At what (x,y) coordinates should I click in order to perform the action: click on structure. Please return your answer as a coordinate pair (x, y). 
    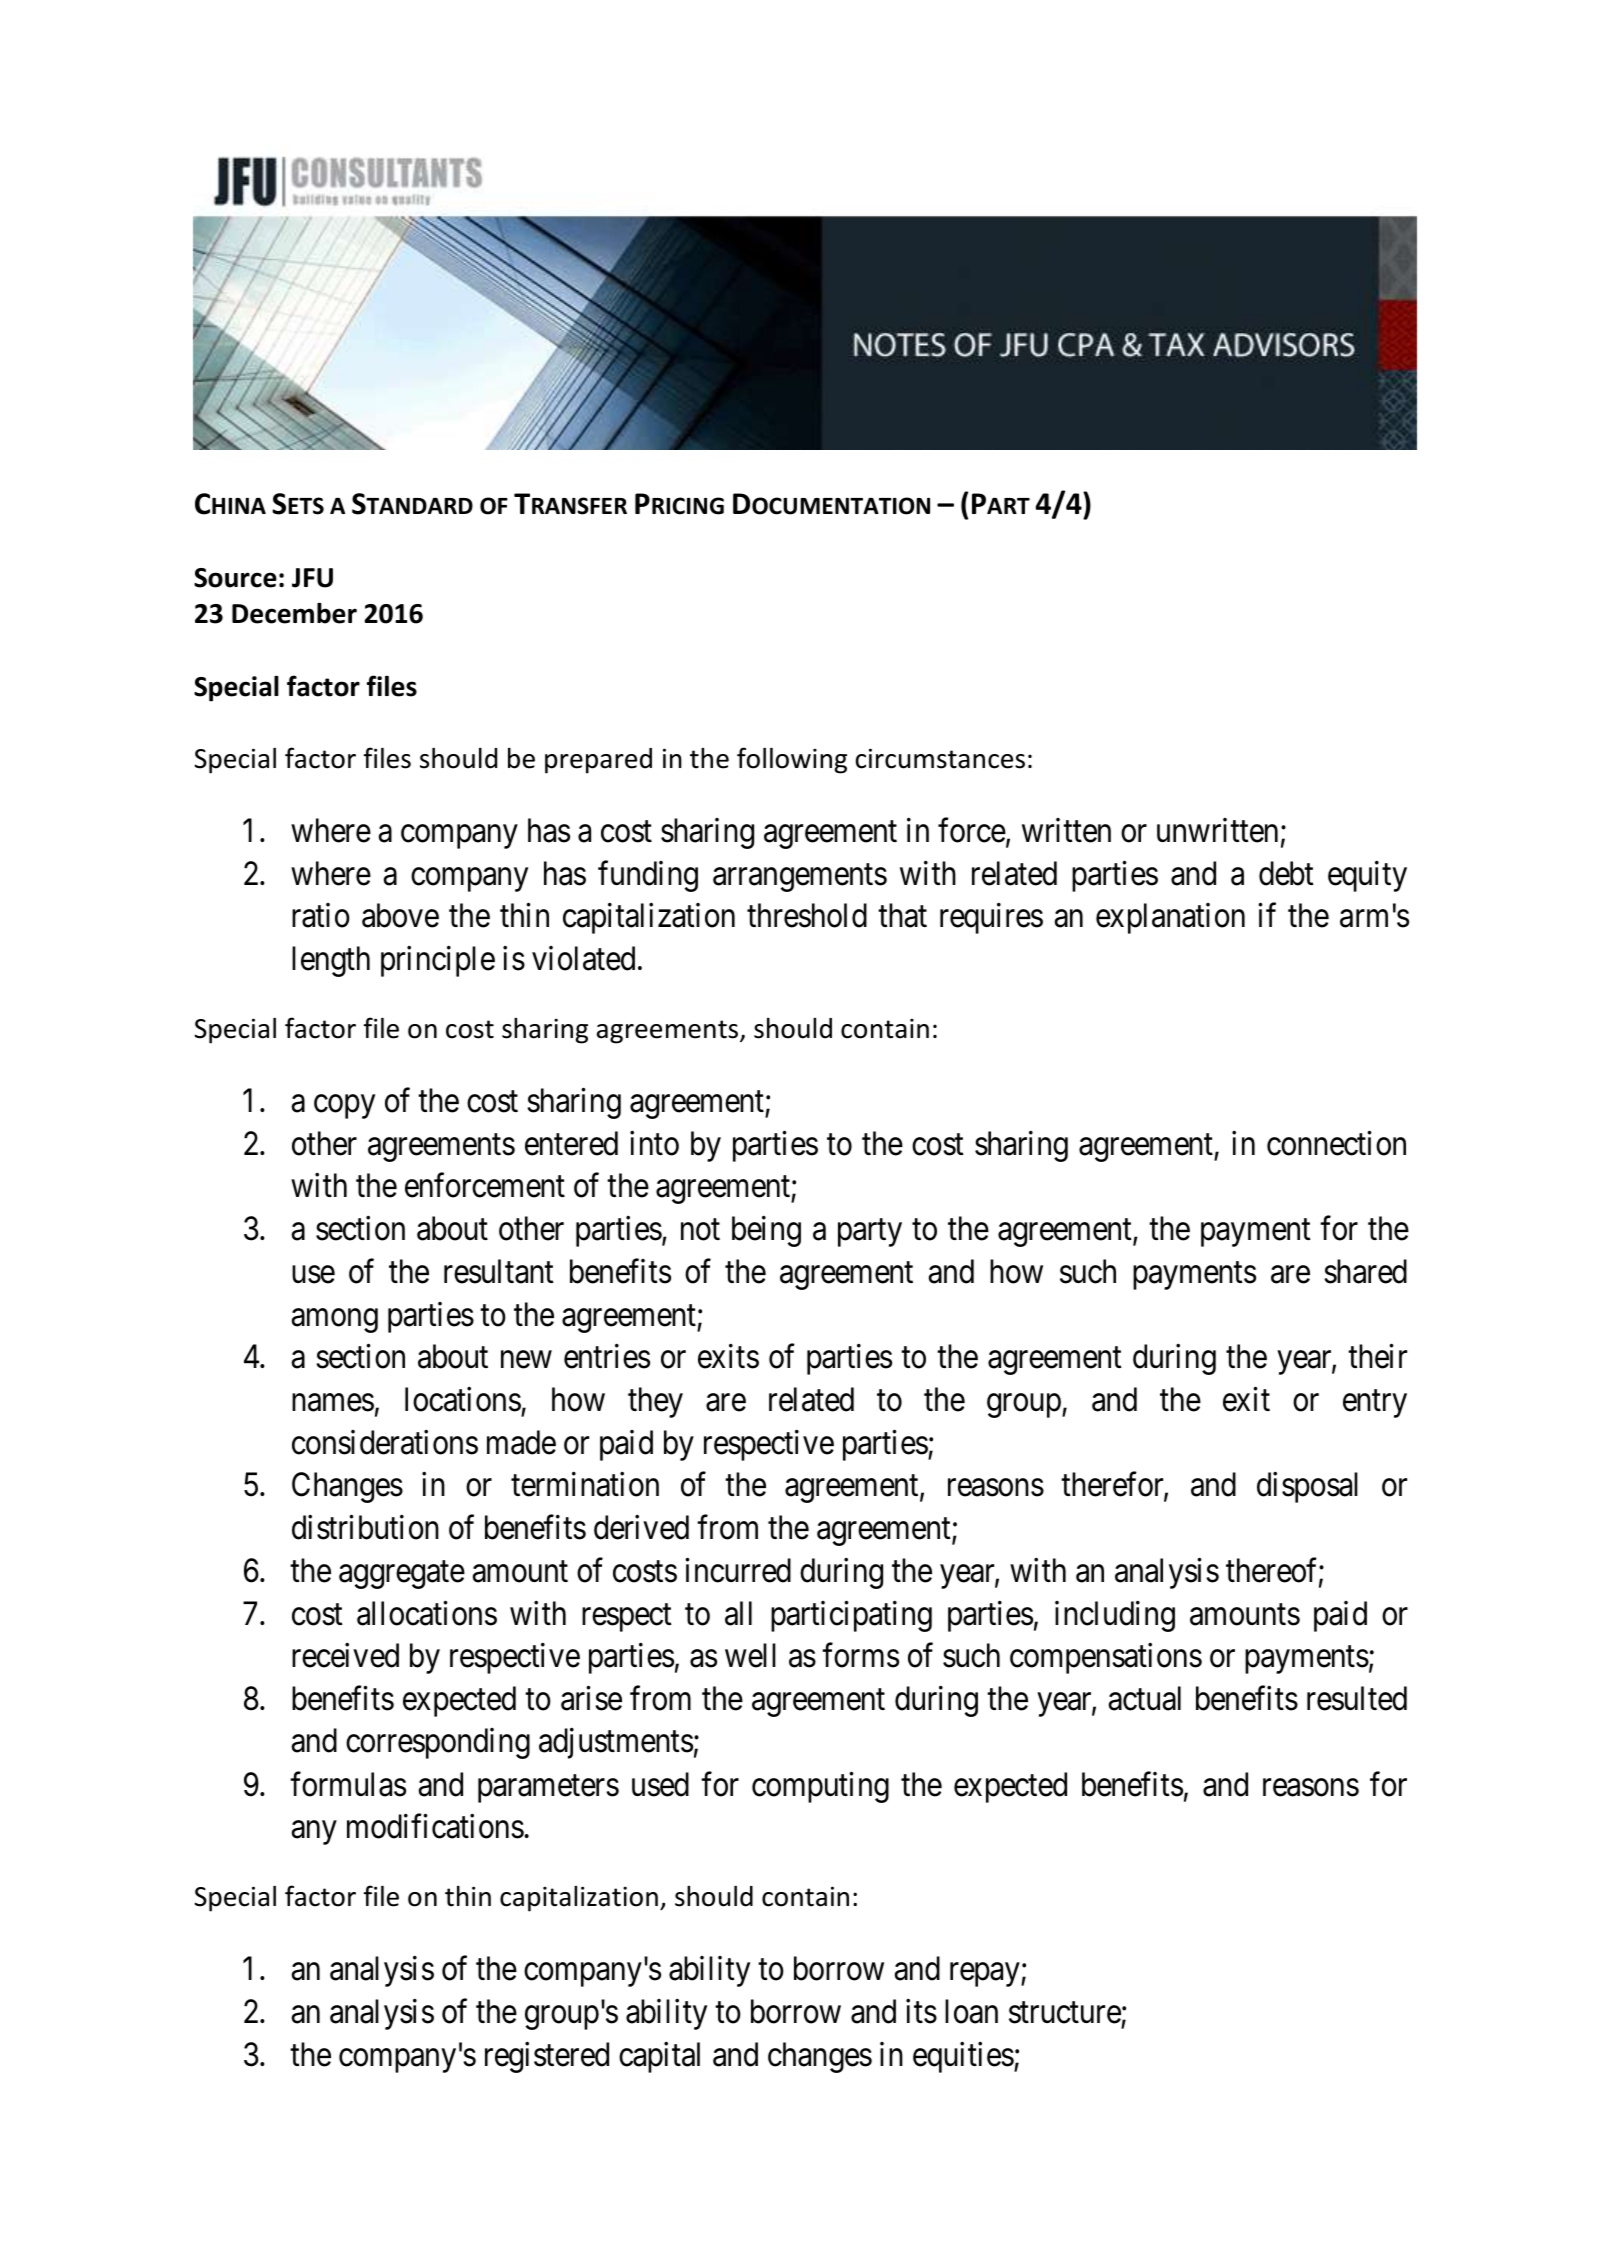
    Looking at the image, I should click on (1065, 2013).
